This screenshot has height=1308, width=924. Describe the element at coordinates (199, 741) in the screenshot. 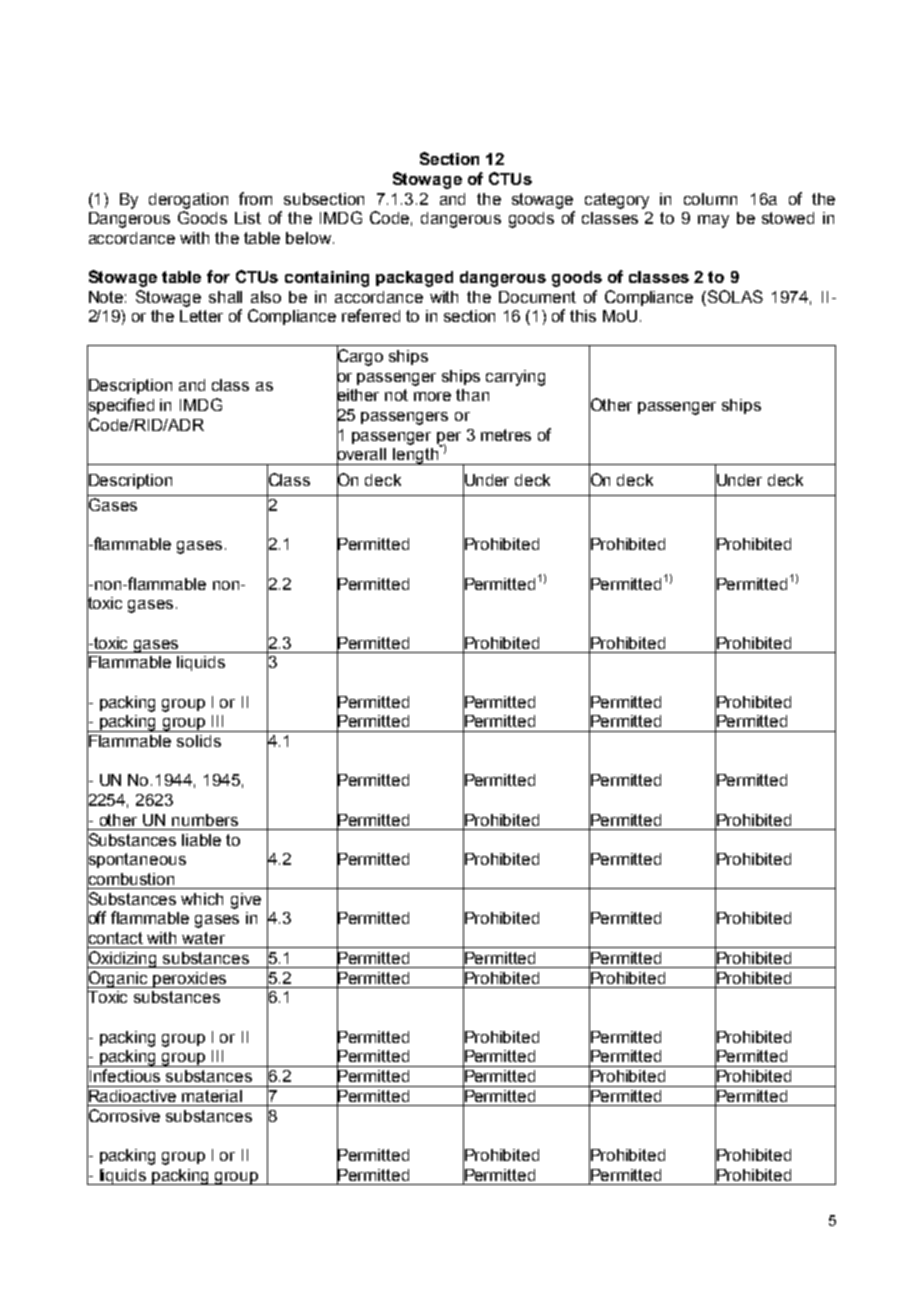

I see `solids` at that location.
